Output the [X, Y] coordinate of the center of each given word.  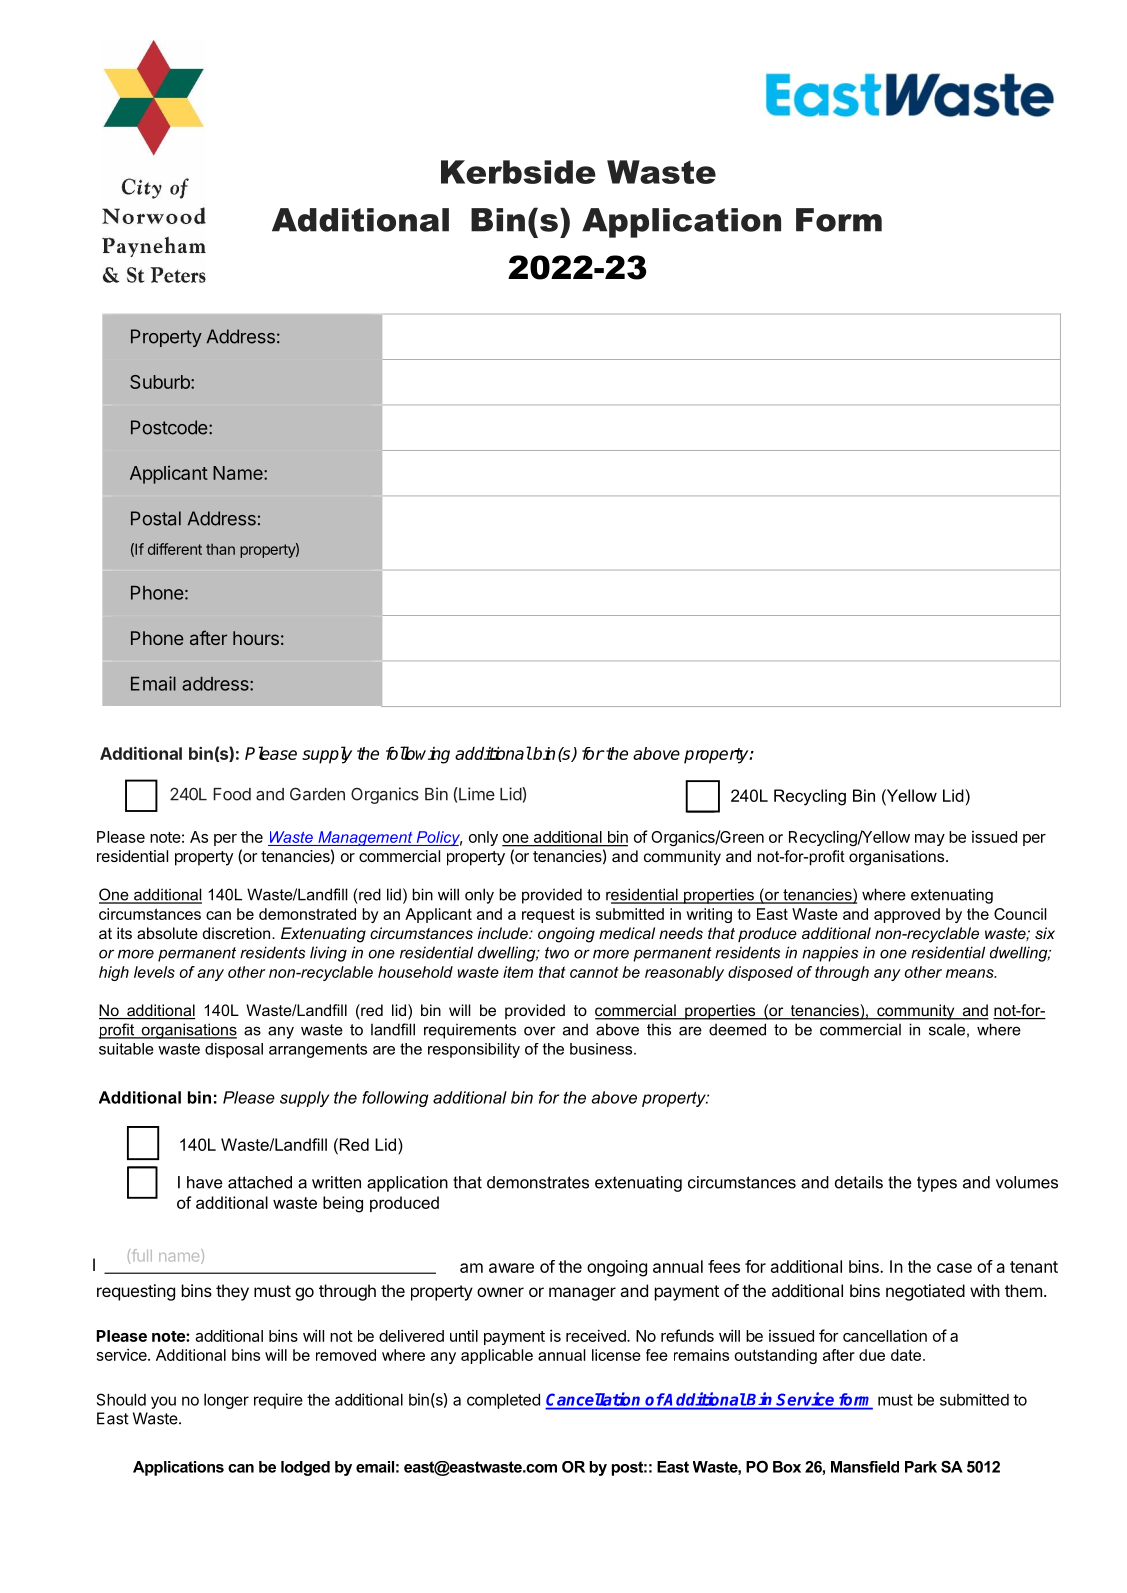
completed [503, 1401]
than [220, 549]
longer [226, 1401]
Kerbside [518, 172]
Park [921, 1467]
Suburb [161, 382]
